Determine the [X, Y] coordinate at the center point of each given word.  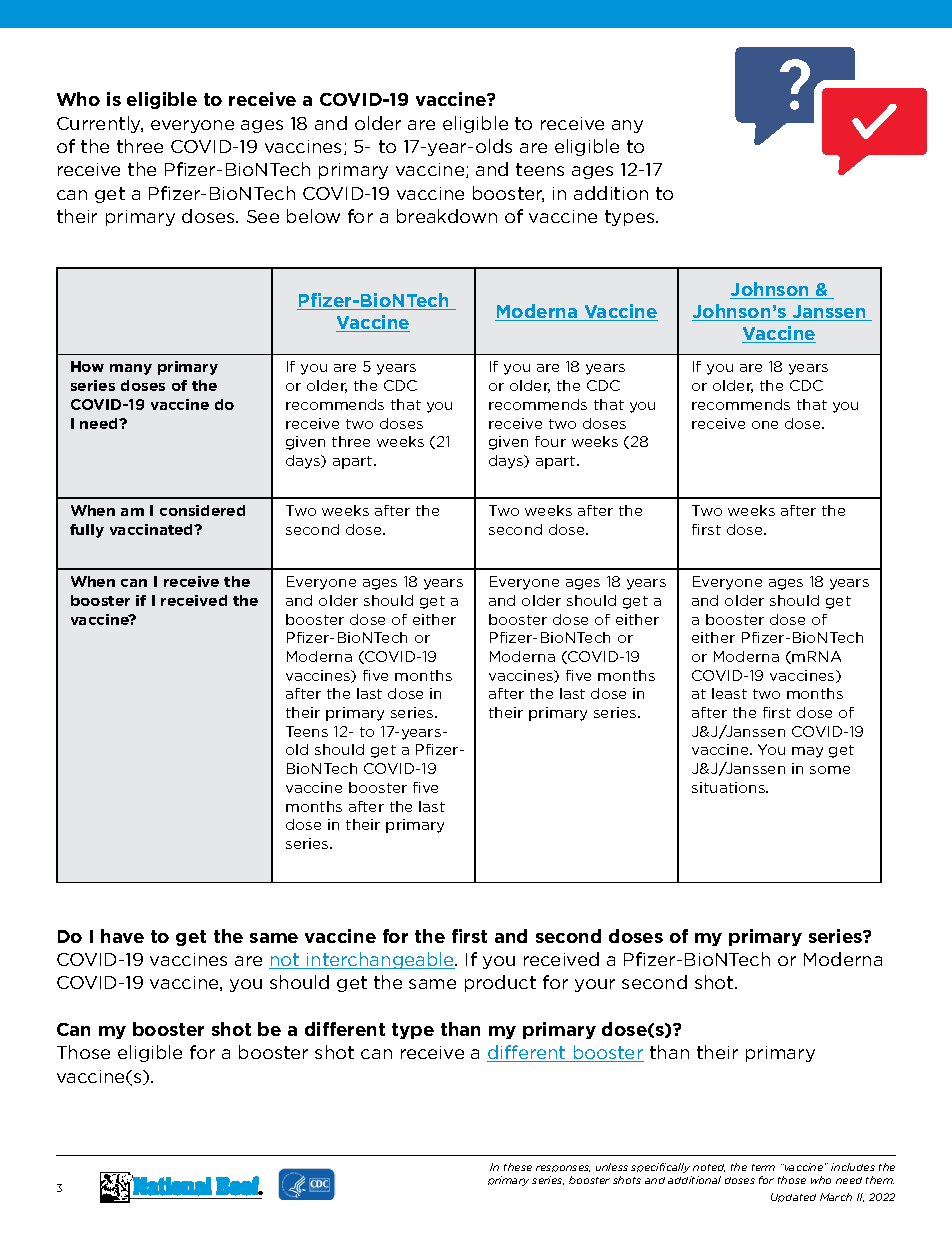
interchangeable [380, 960]
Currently [100, 124]
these [518, 1167]
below [313, 216]
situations [729, 787]
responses [563, 1168]
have [122, 936]
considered [202, 510]
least [729, 693]
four [550, 441]
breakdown [447, 216]
